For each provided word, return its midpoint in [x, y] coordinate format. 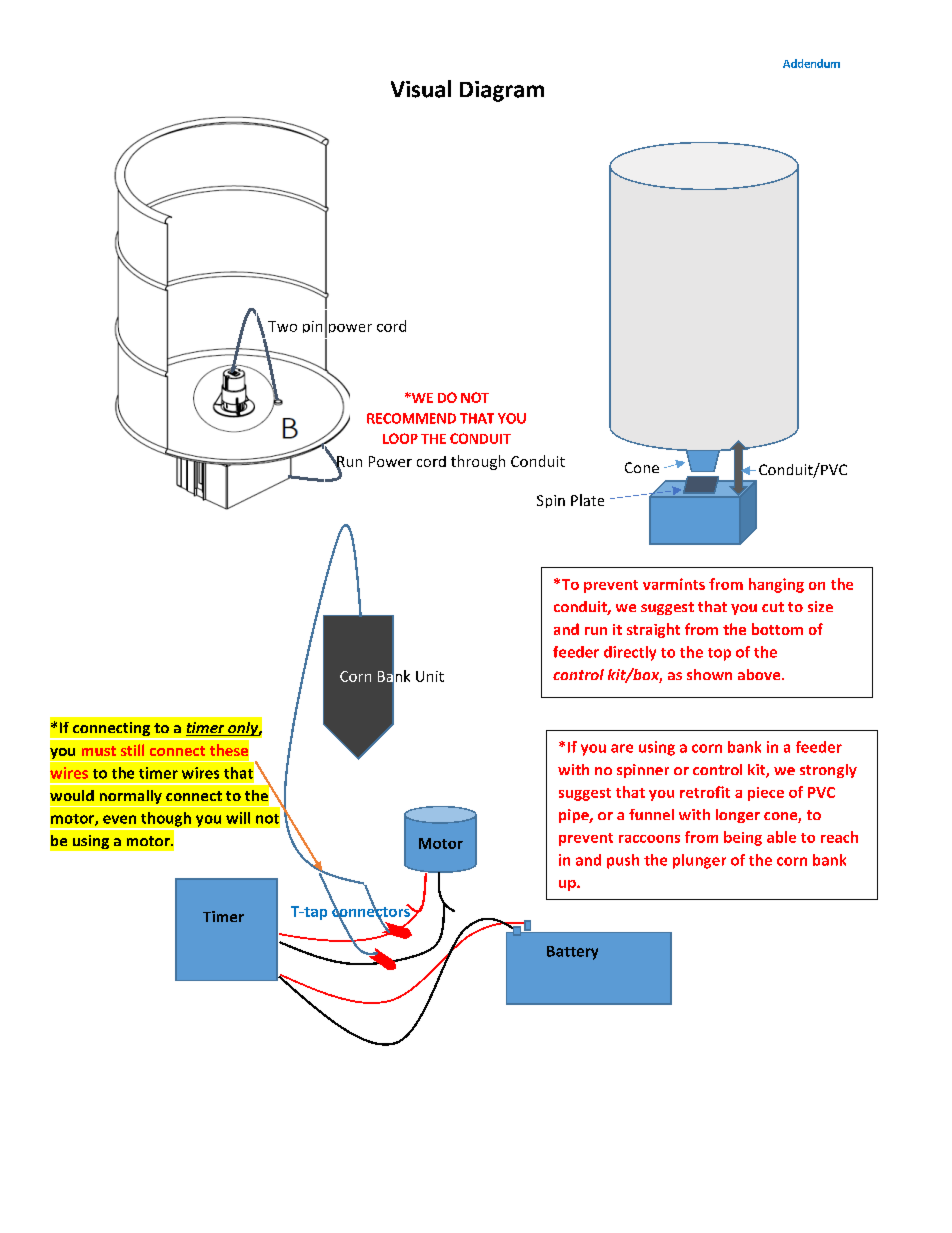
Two [282, 326]
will [238, 818]
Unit [430, 676]
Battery [572, 953]
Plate [587, 500]
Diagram [502, 91]
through [478, 462]
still [132, 750]
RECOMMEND [411, 418]
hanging [776, 585]
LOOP [400, 438]
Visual [421, 89]
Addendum [811, 63]
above [760, 674]
